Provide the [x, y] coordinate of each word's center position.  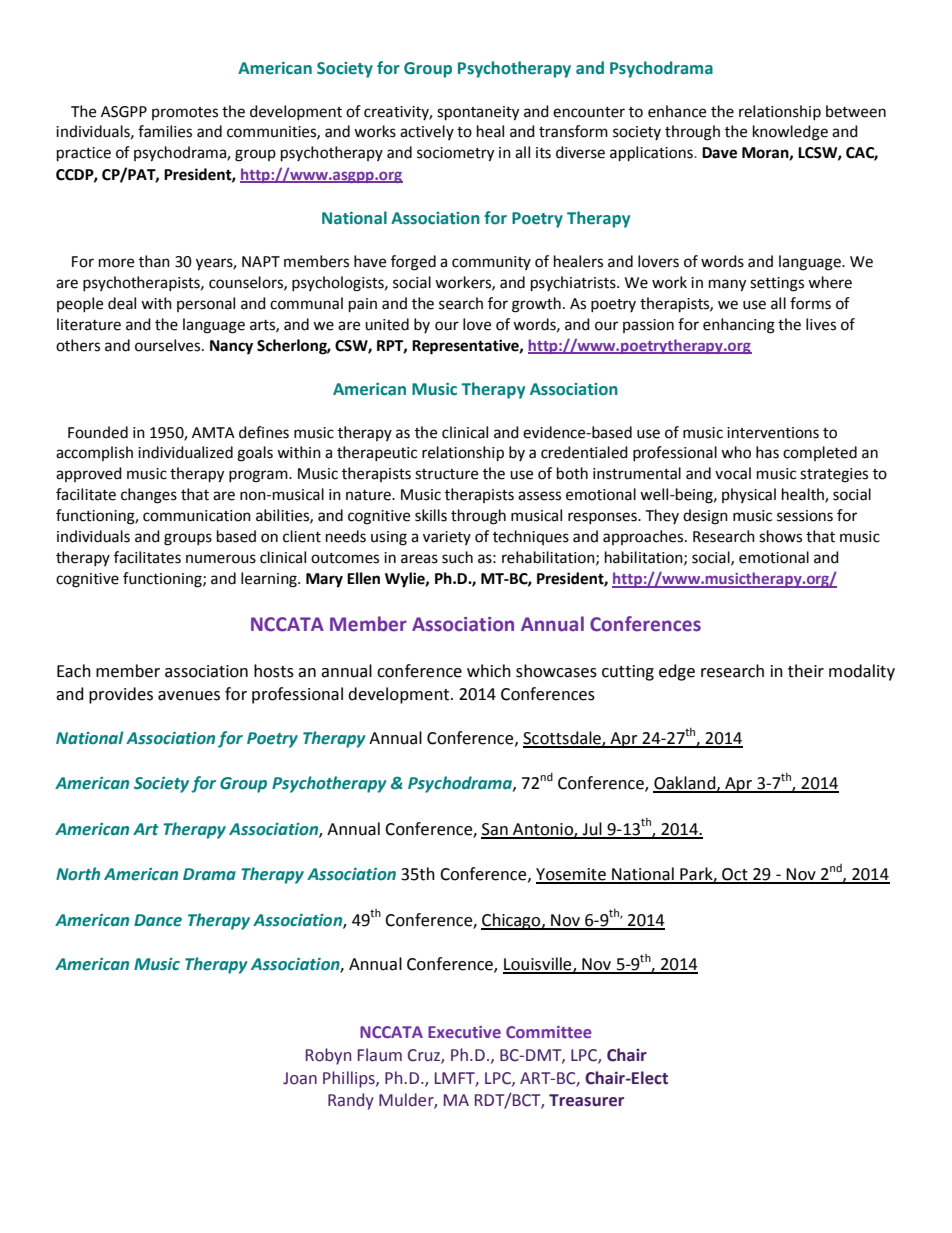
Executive [464, 1032]
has [767, 452]
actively [427, 132]
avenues [189, 696]
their [806, 671]
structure [446, 474]
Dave [719, 153]
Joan [300, 1078]
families [165, 131]
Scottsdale [563, 739]
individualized [185, 452]
